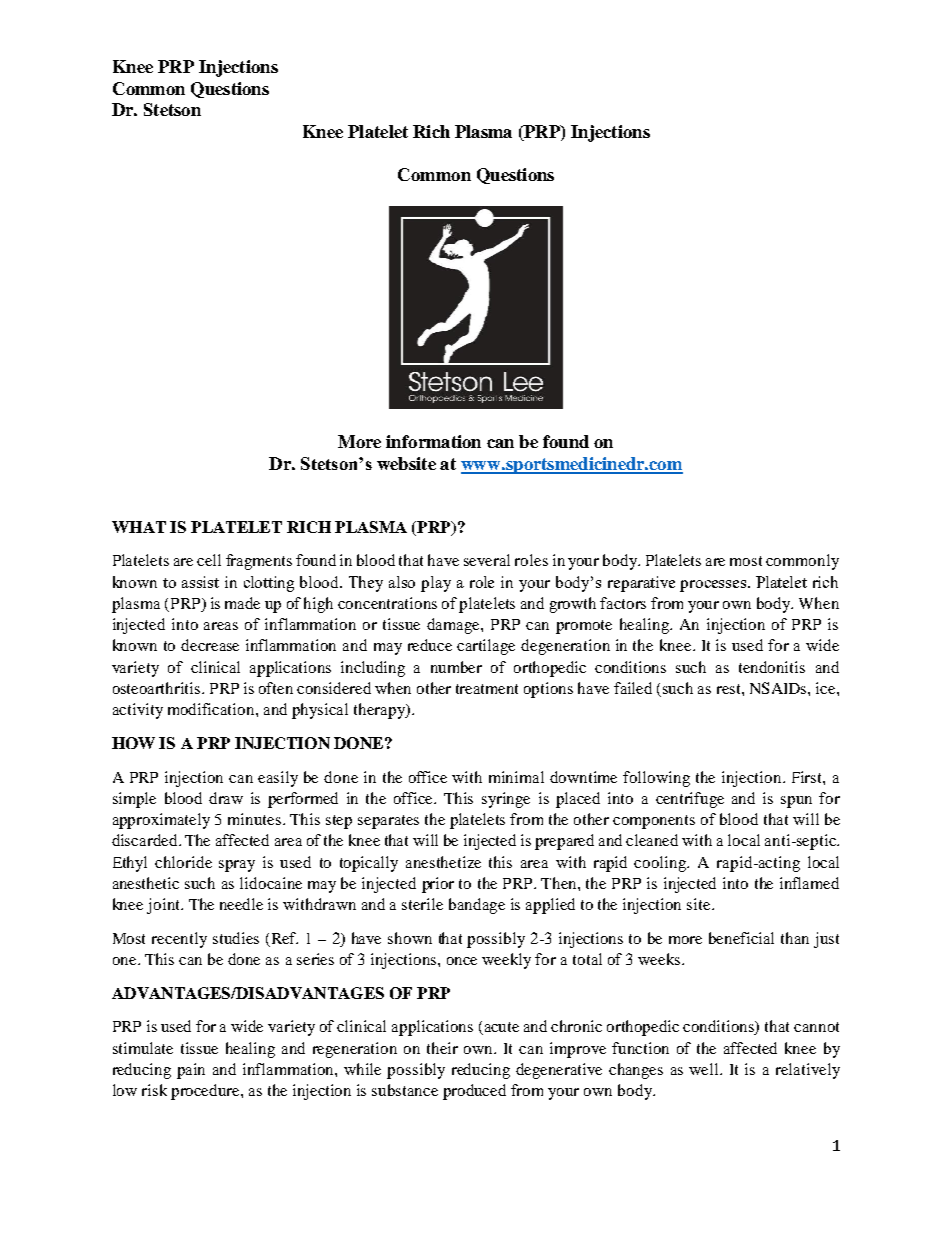 The image size is (952, 1233). I want to click on decrease, so click(210, 645).
